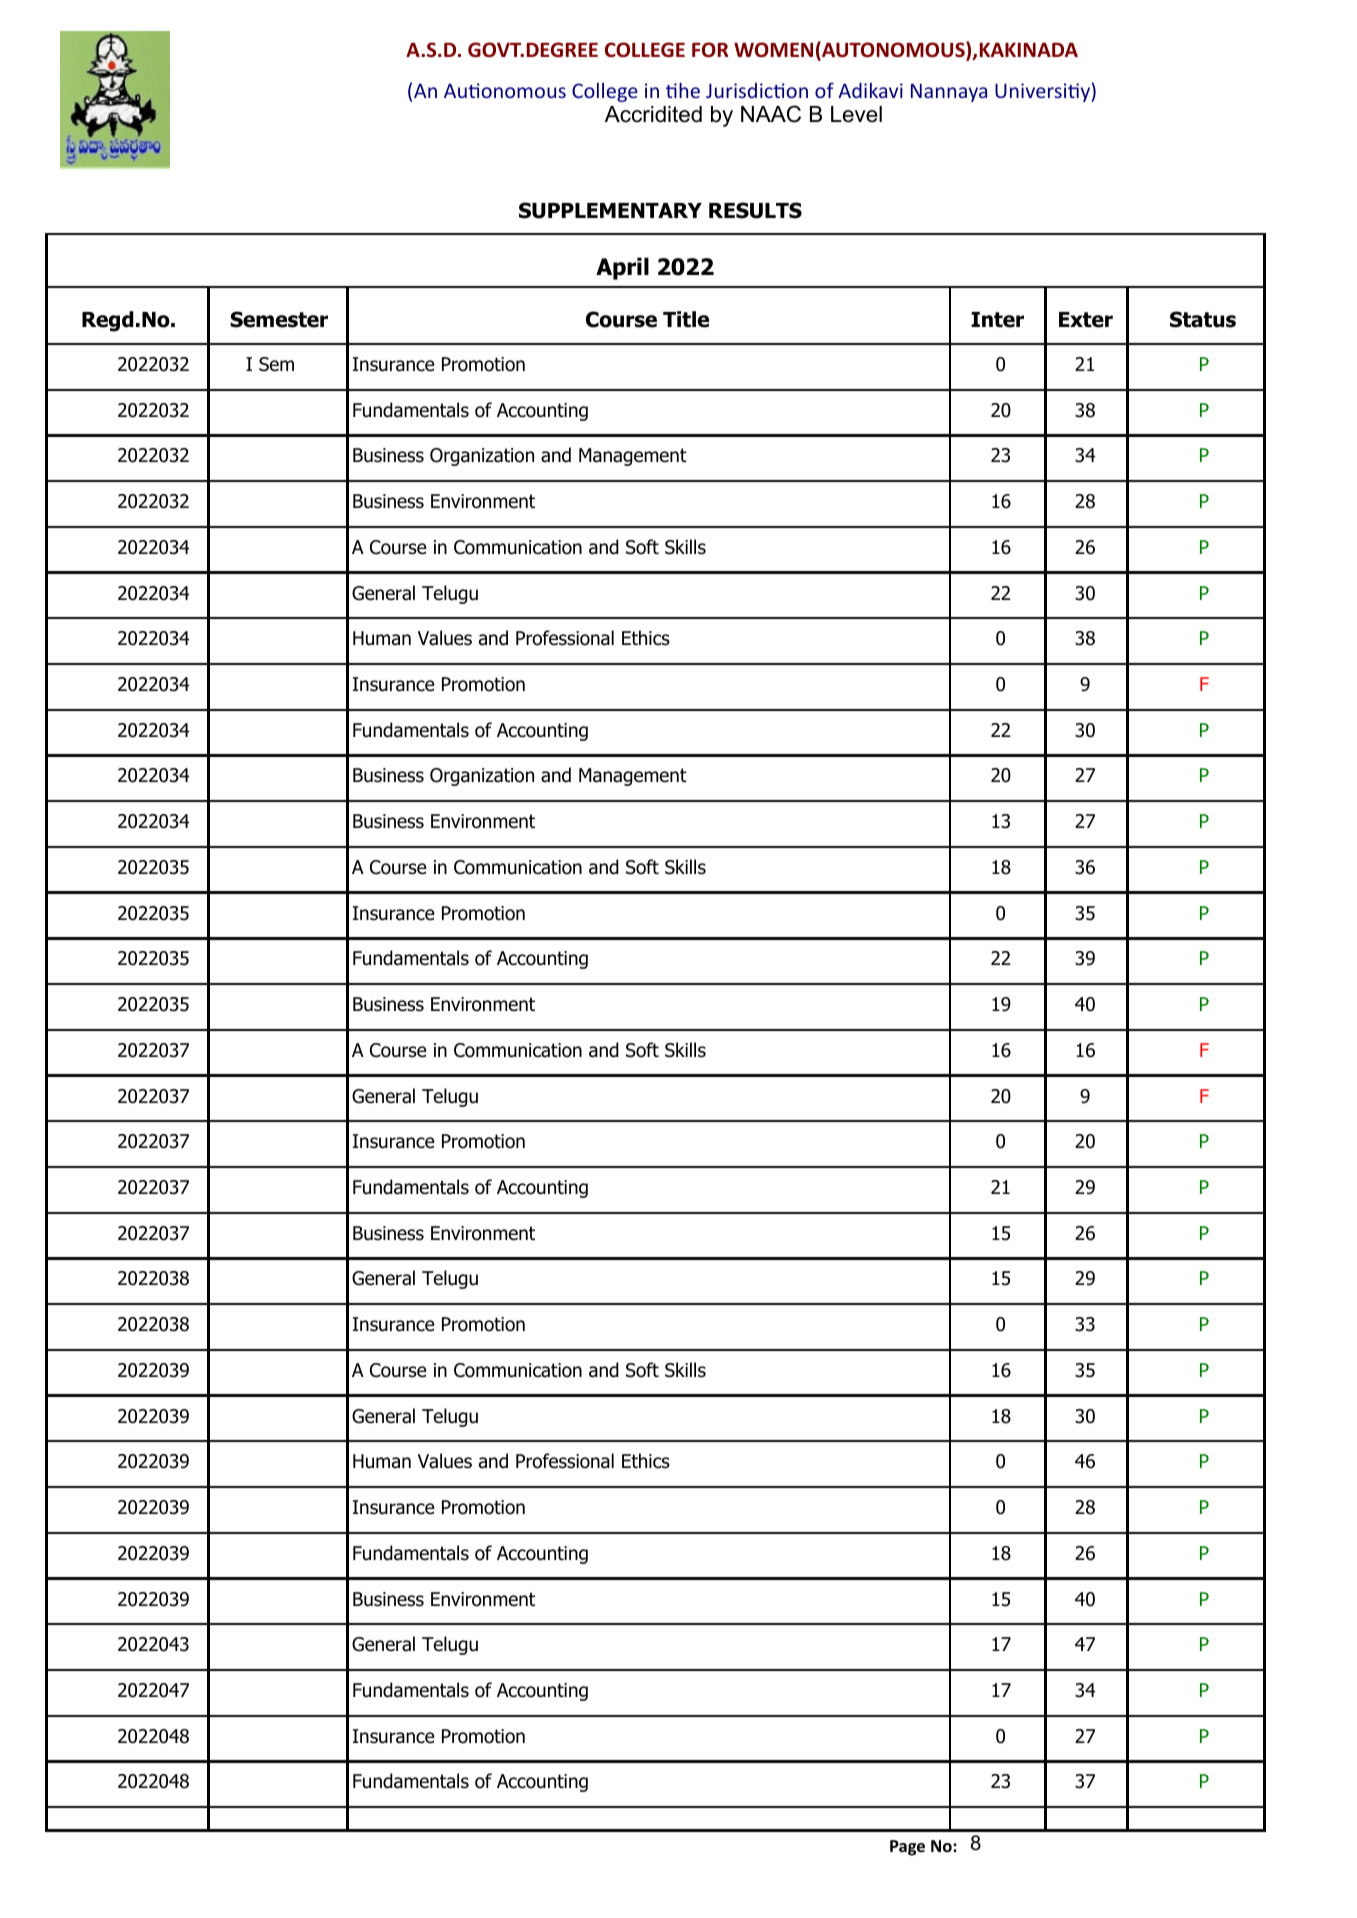 The height and width of the image is (1918, 1357). I want to click on the, so click(683, 90).
